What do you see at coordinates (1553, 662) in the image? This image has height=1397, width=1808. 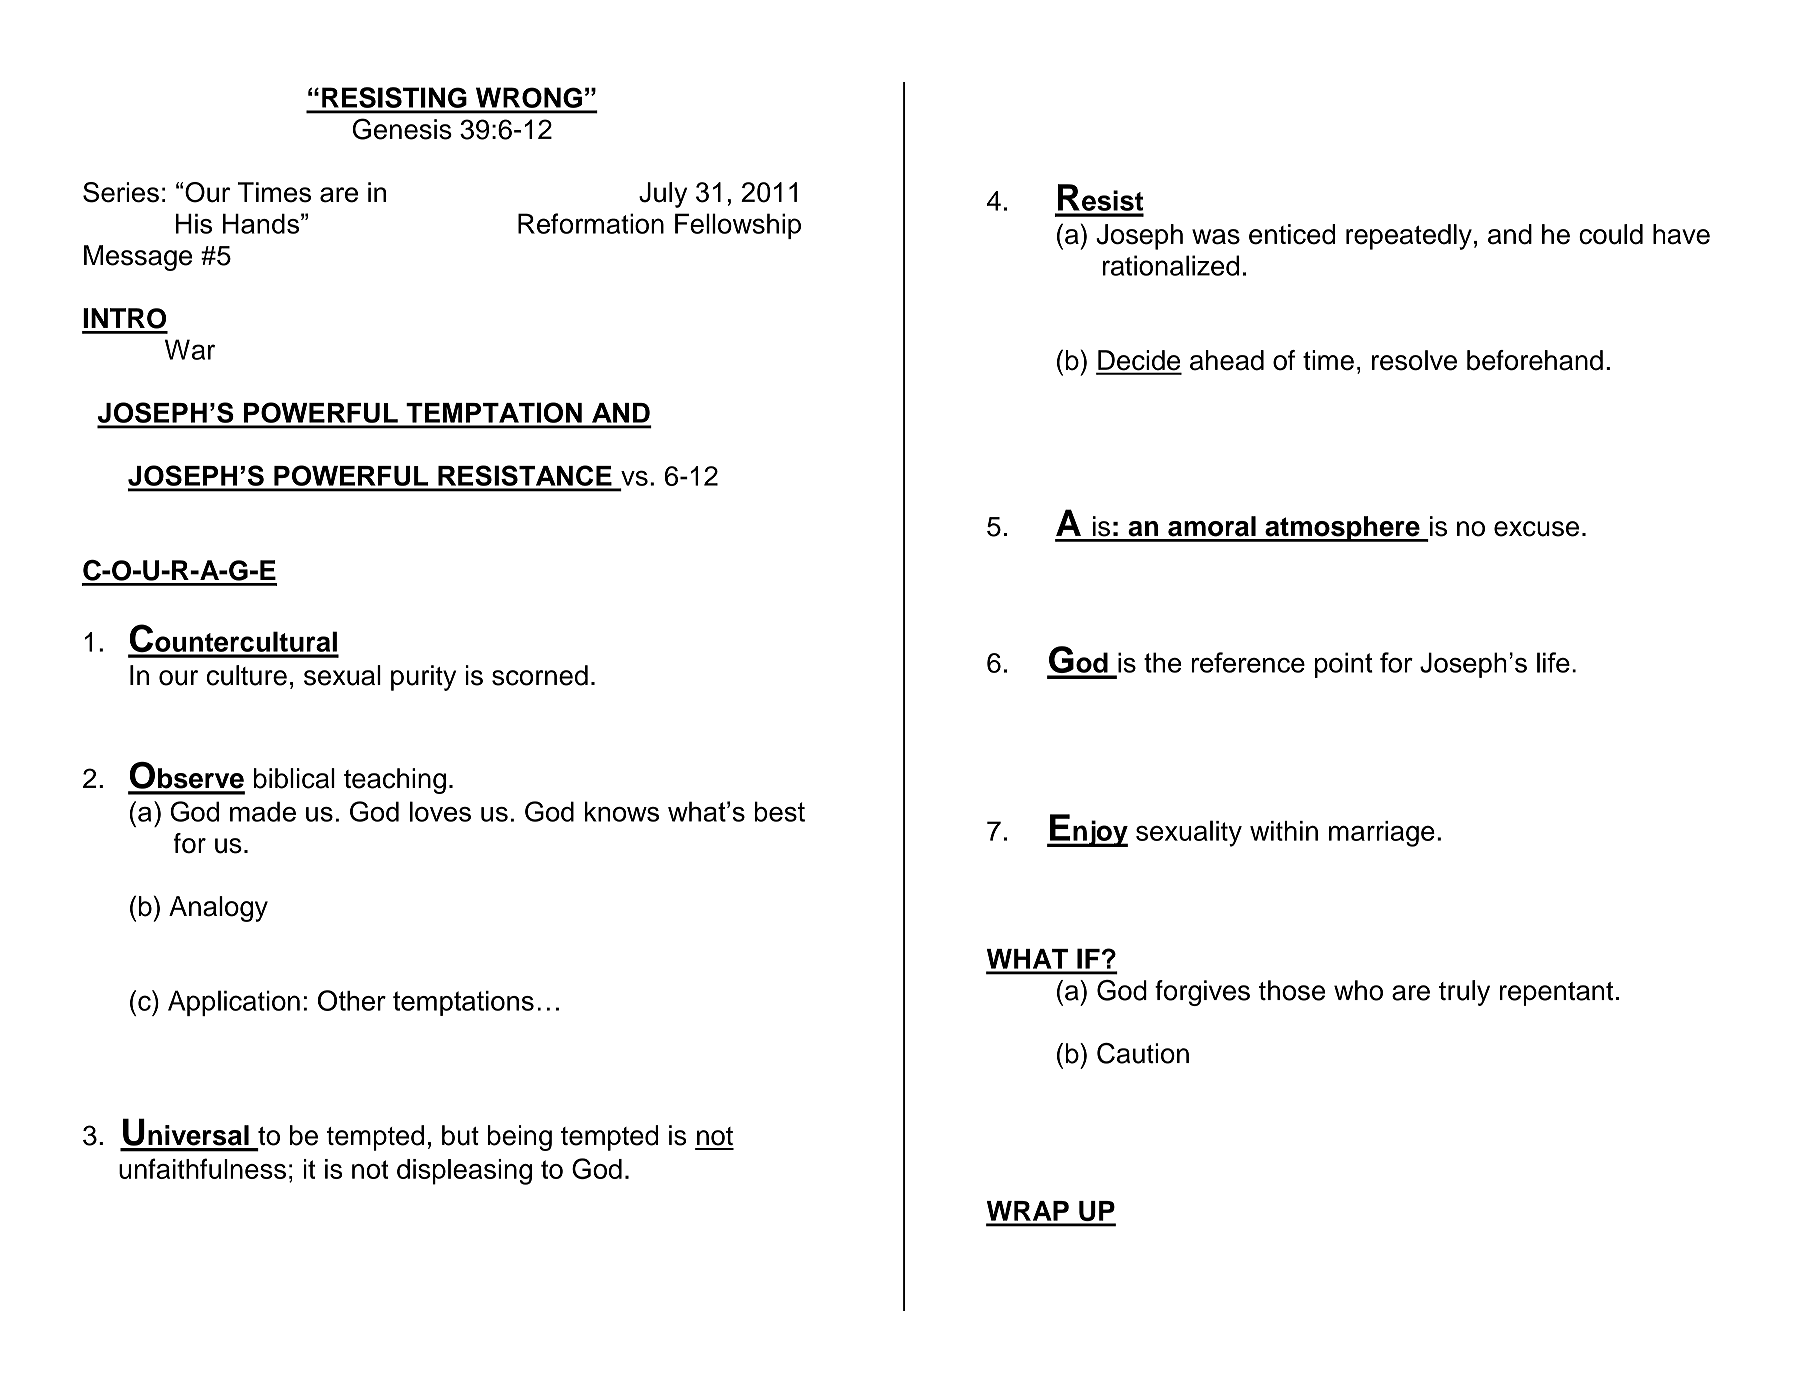 I see `life` at bounding box center [1553, 662].
